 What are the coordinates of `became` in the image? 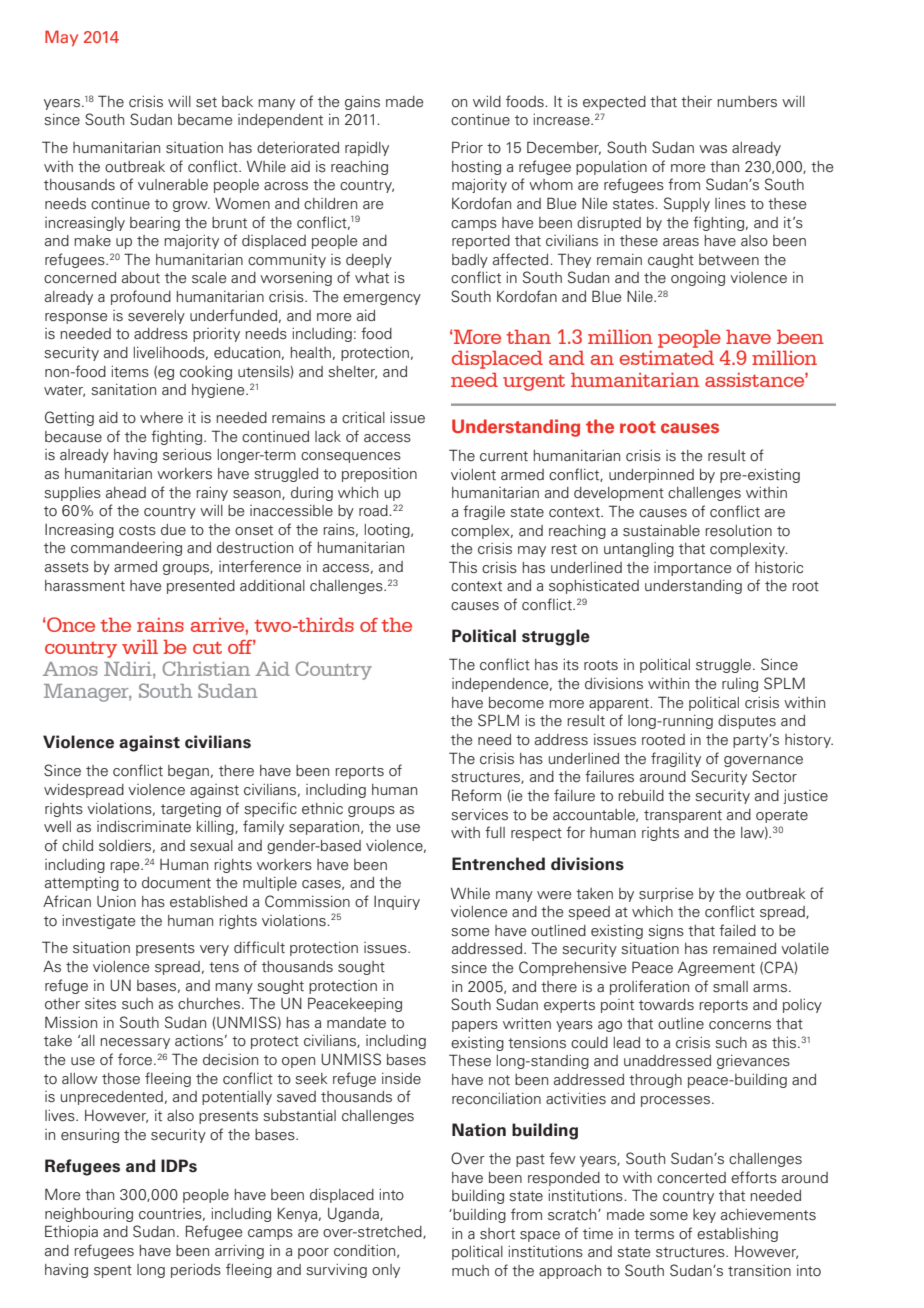 It's located at (205, 120).
